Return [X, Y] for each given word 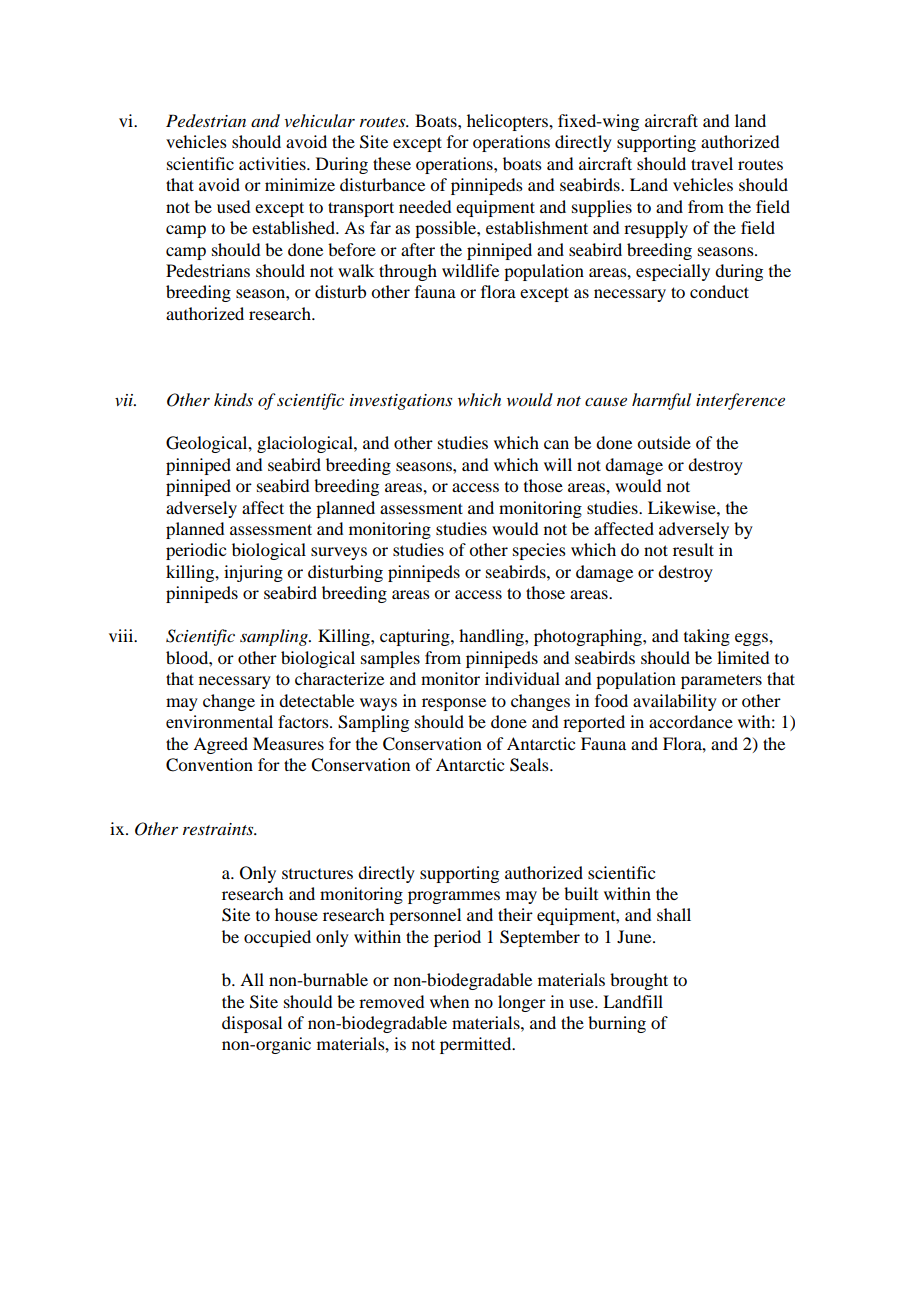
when [449, 1001]
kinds [233, 399]
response [454, 704]
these [392, 163]
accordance [691, 721]
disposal [252, 1024]
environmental [219, 721]
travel [712, 163]
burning [617, 1024]
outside [664, 442]
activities [273, 163]
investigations [401, 402]
